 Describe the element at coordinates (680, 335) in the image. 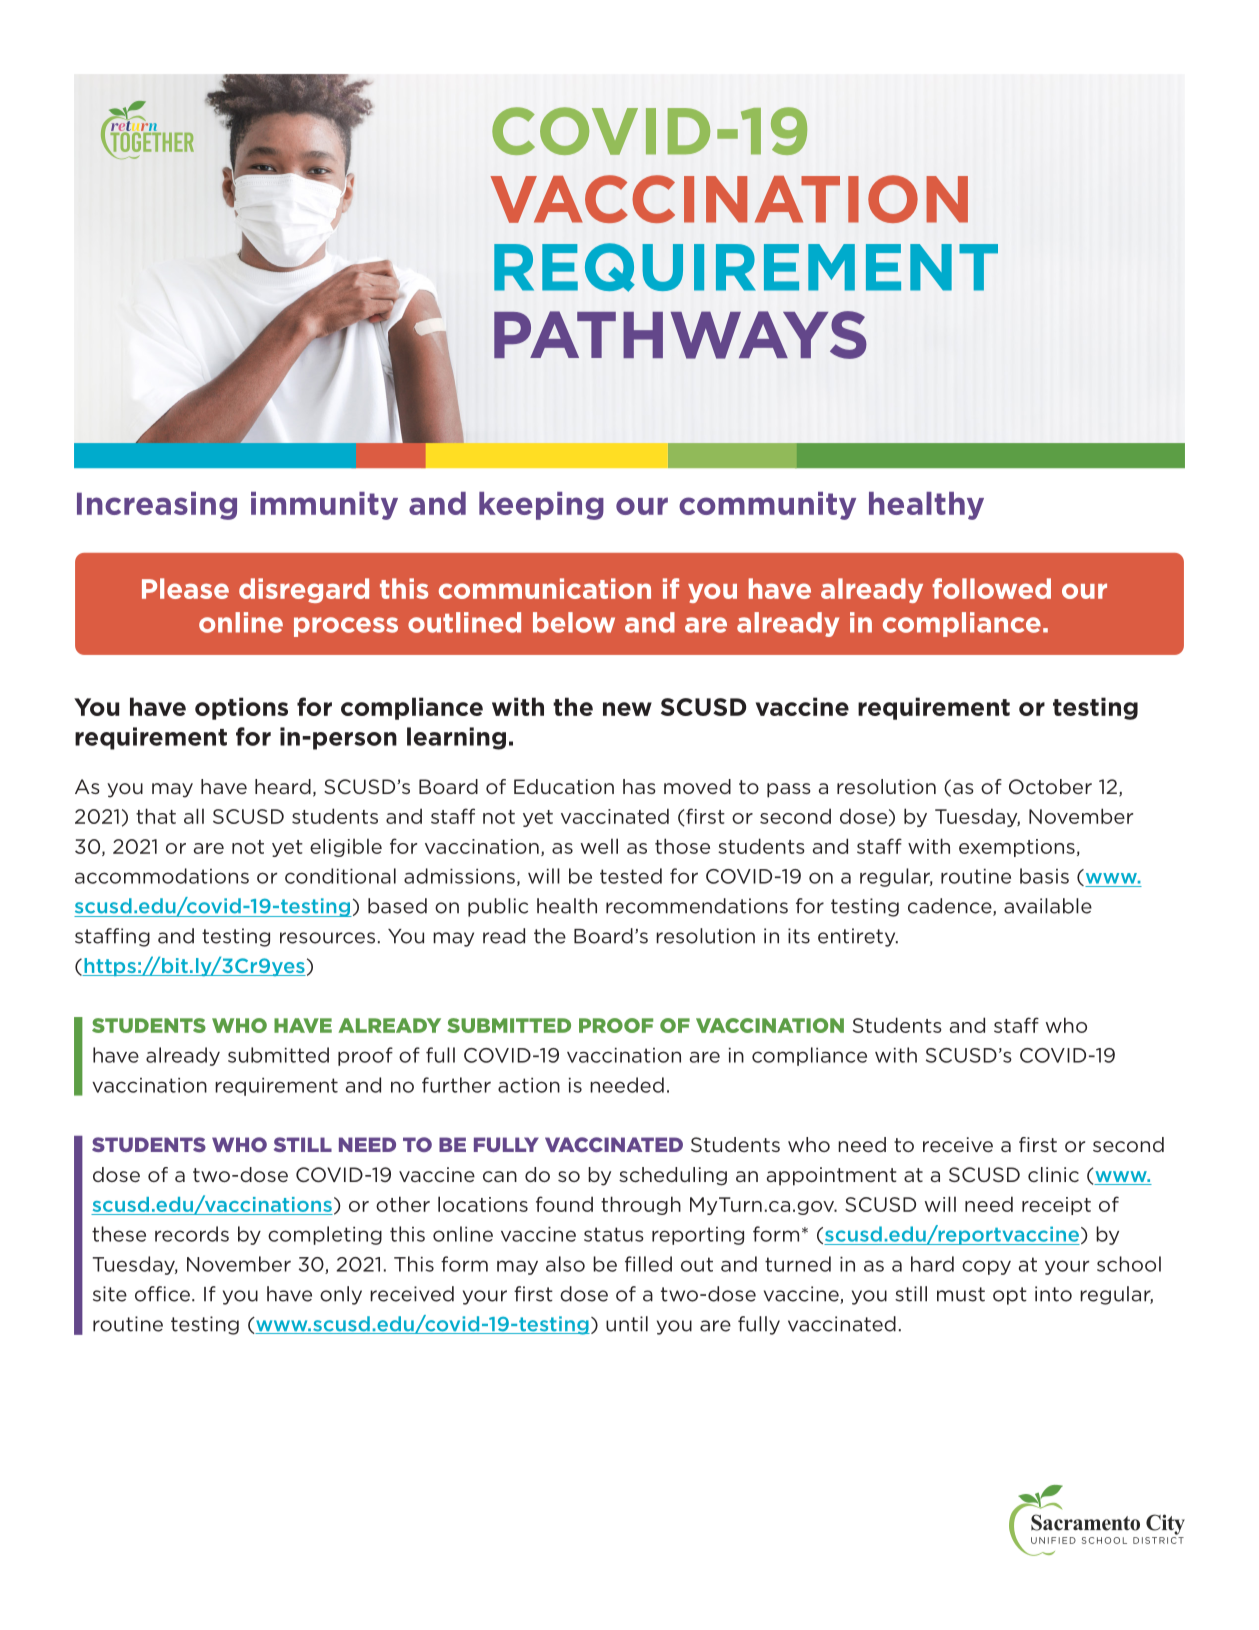

I see `PATHWAYS` at that location.
